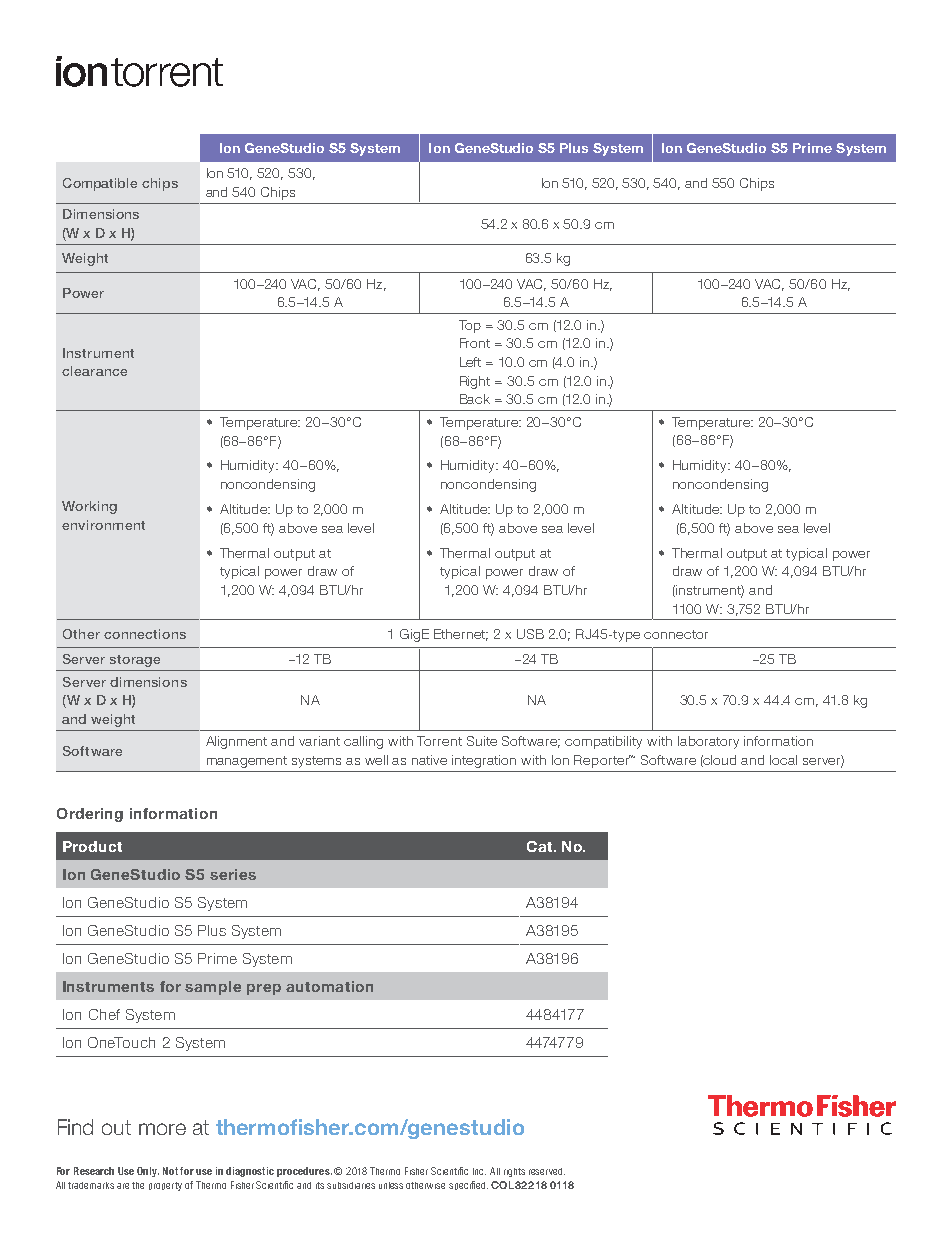 This document has height=1233, width=952. Describe the element at coordinates (475, 343) in the document. I see `Front` at that location.
